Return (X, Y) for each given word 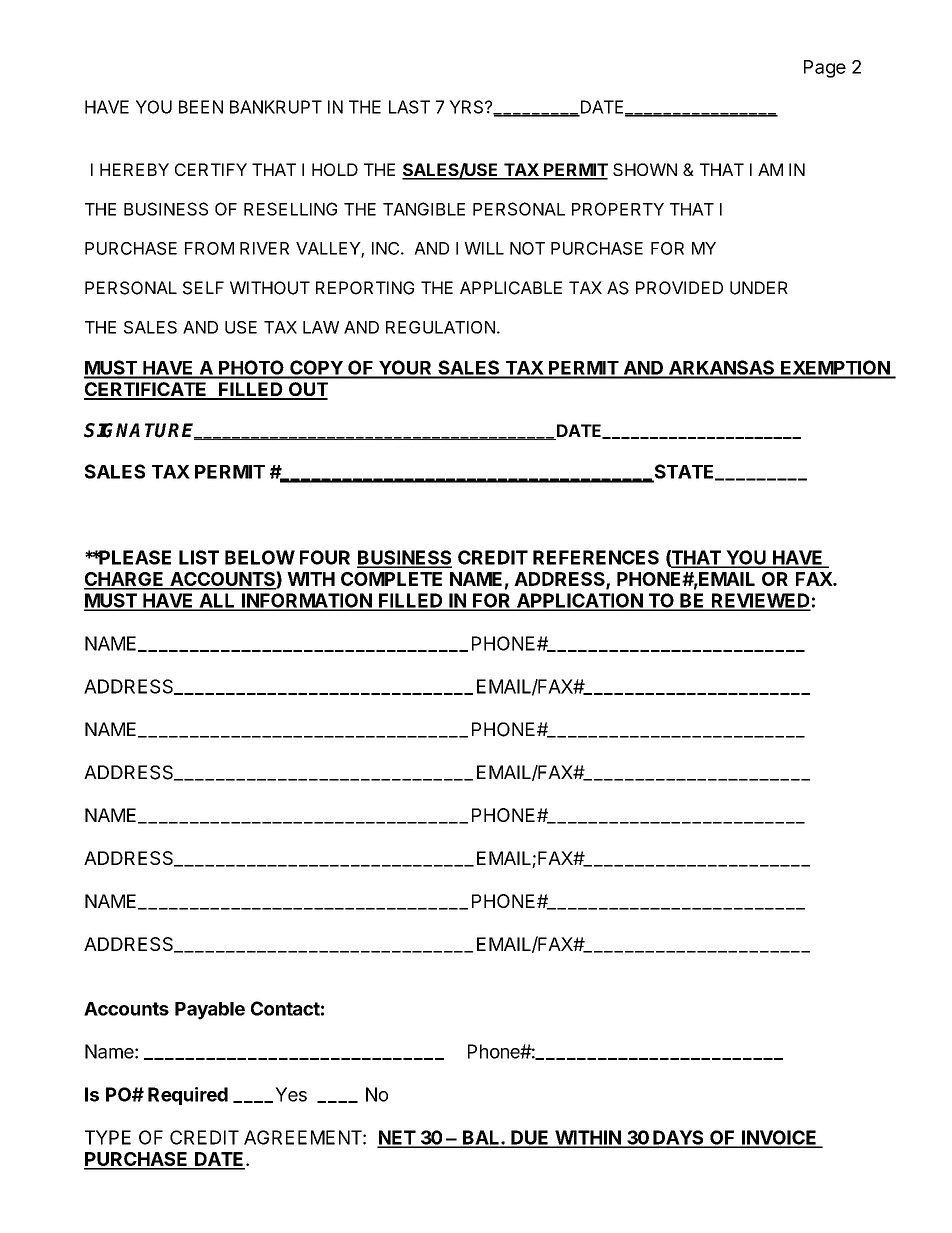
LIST (199, 557)
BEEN (201, 107)
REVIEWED (760, 601)
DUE (530, 1138)
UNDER (759, 288)
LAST (409, 107)
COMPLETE (391, 579)
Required (188, 1096)
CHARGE (125, 580)
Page (825, 69)
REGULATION (440, 327)
